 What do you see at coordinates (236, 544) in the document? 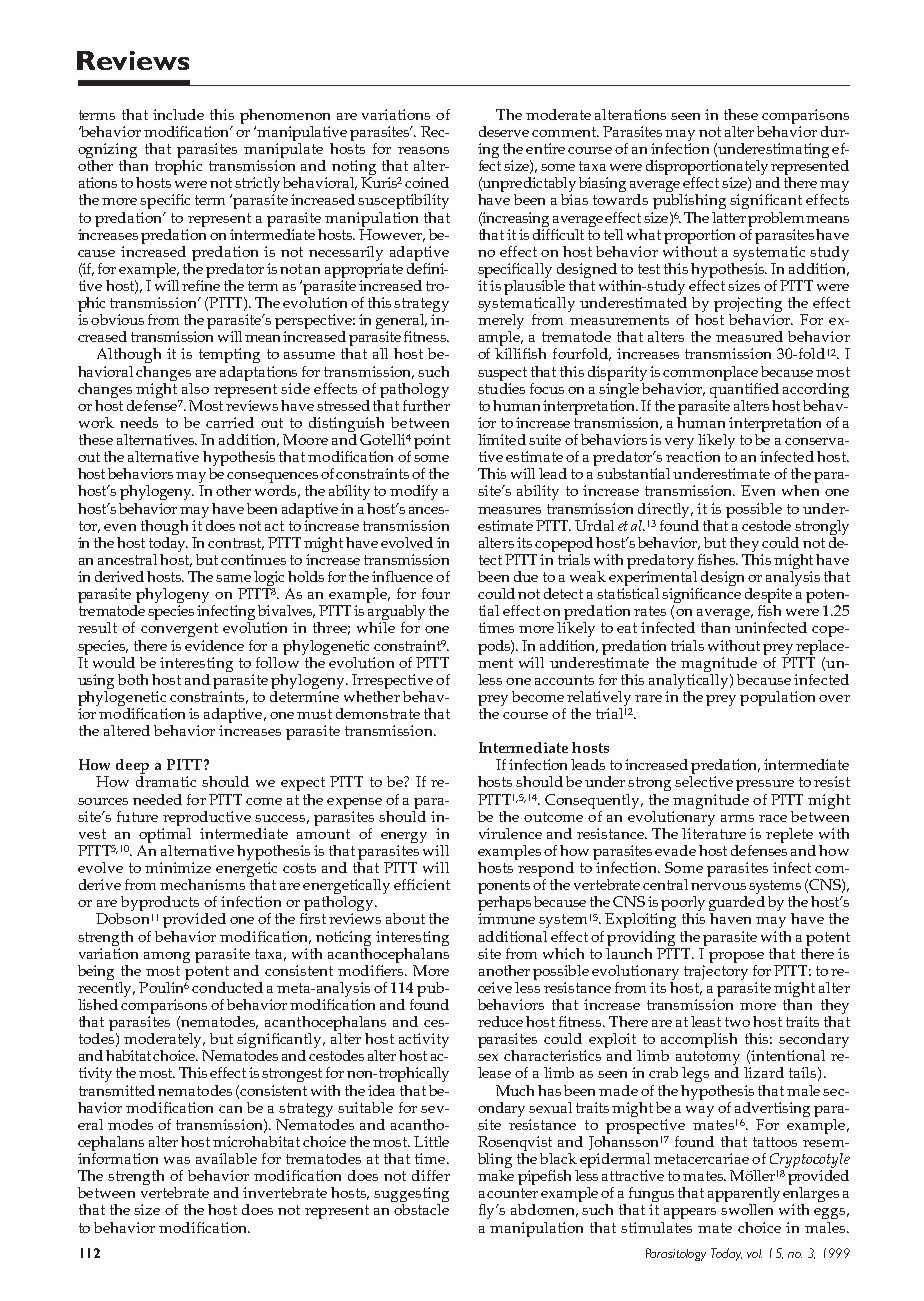
I see `contrast` at bounding box center [236, 544].
